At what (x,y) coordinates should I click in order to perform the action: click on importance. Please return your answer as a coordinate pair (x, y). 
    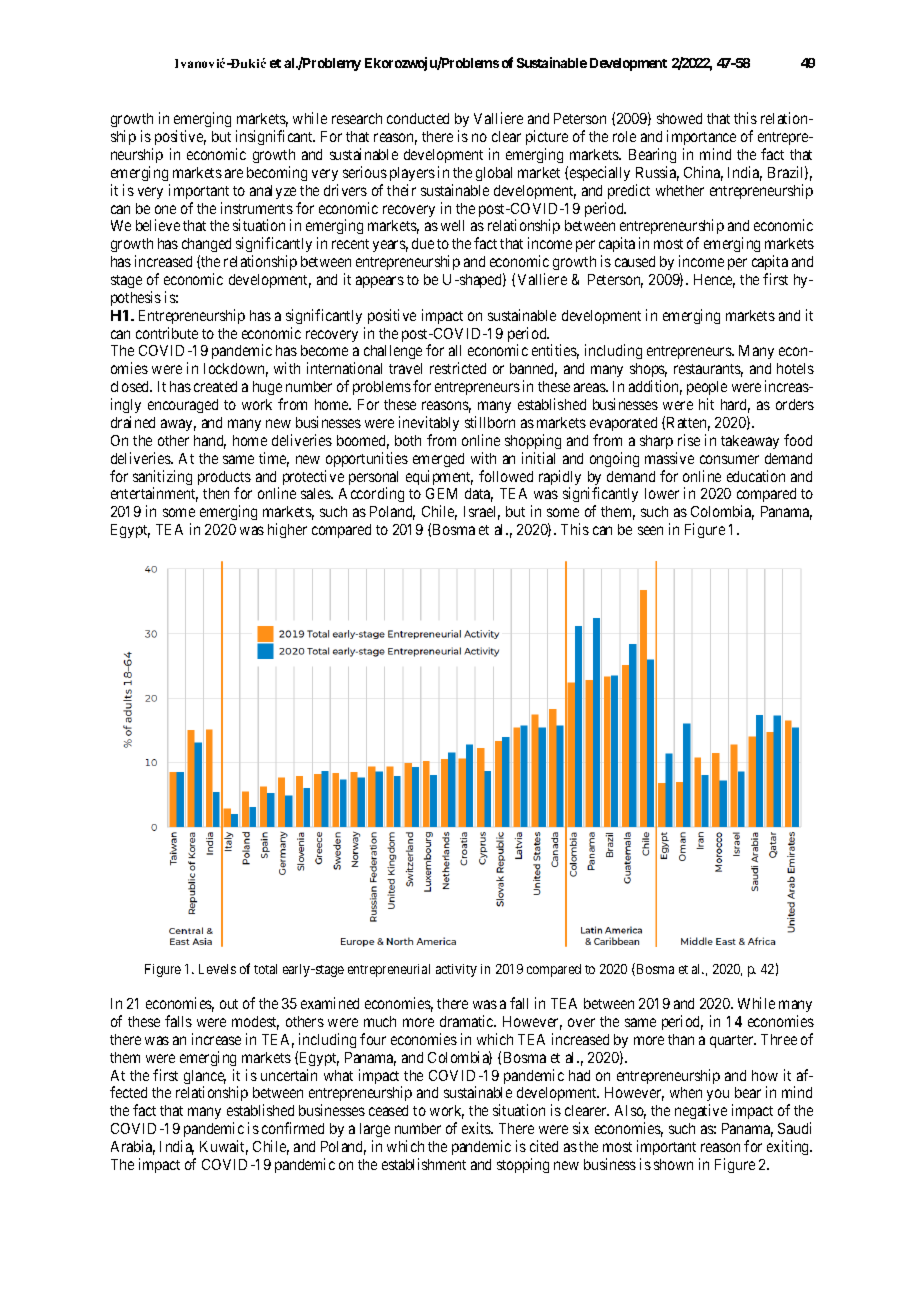
    Looking at the image, I should click on (701, 137).
